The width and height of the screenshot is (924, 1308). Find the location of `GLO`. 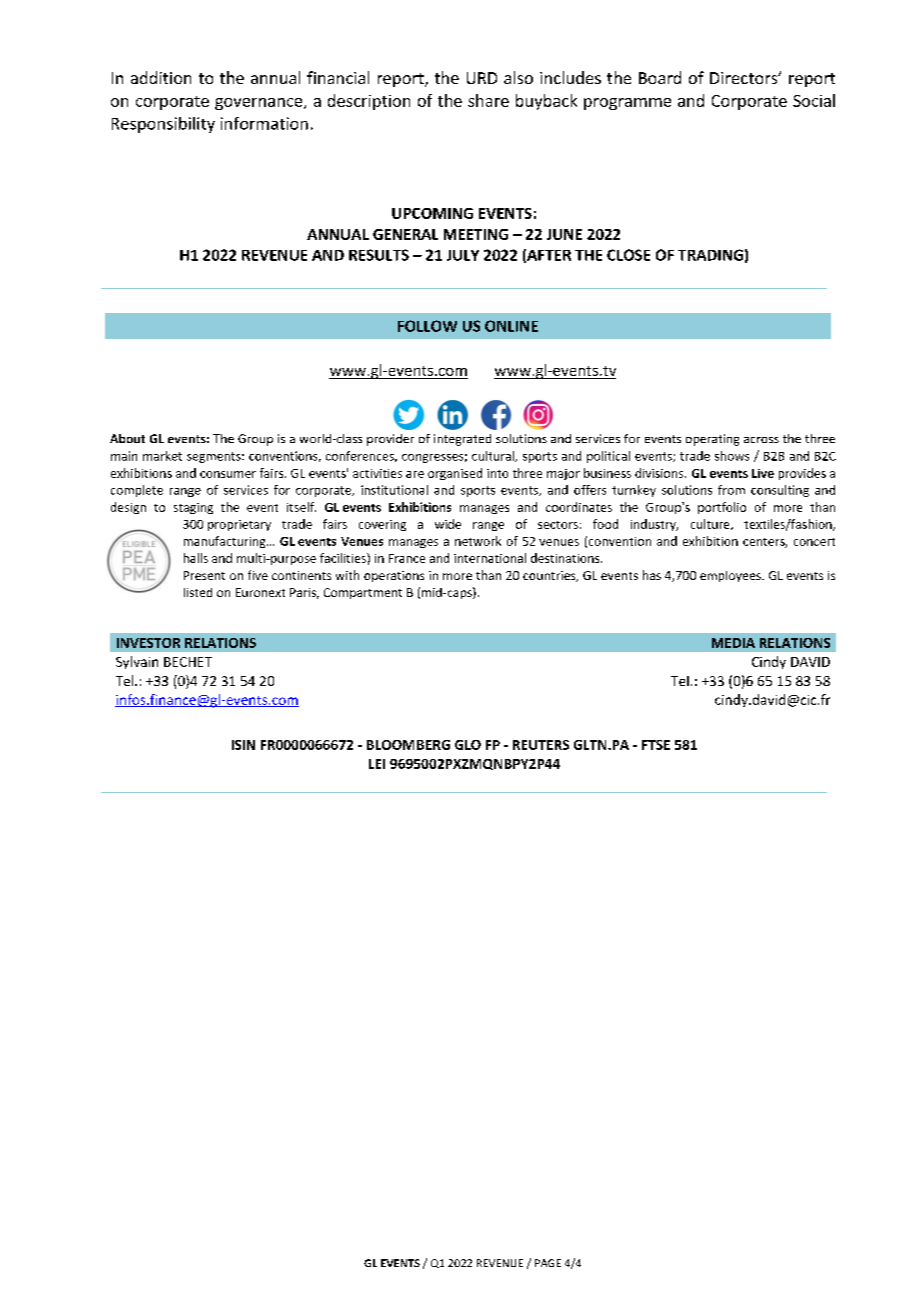

GLO is located at coordinates (468, 745).
